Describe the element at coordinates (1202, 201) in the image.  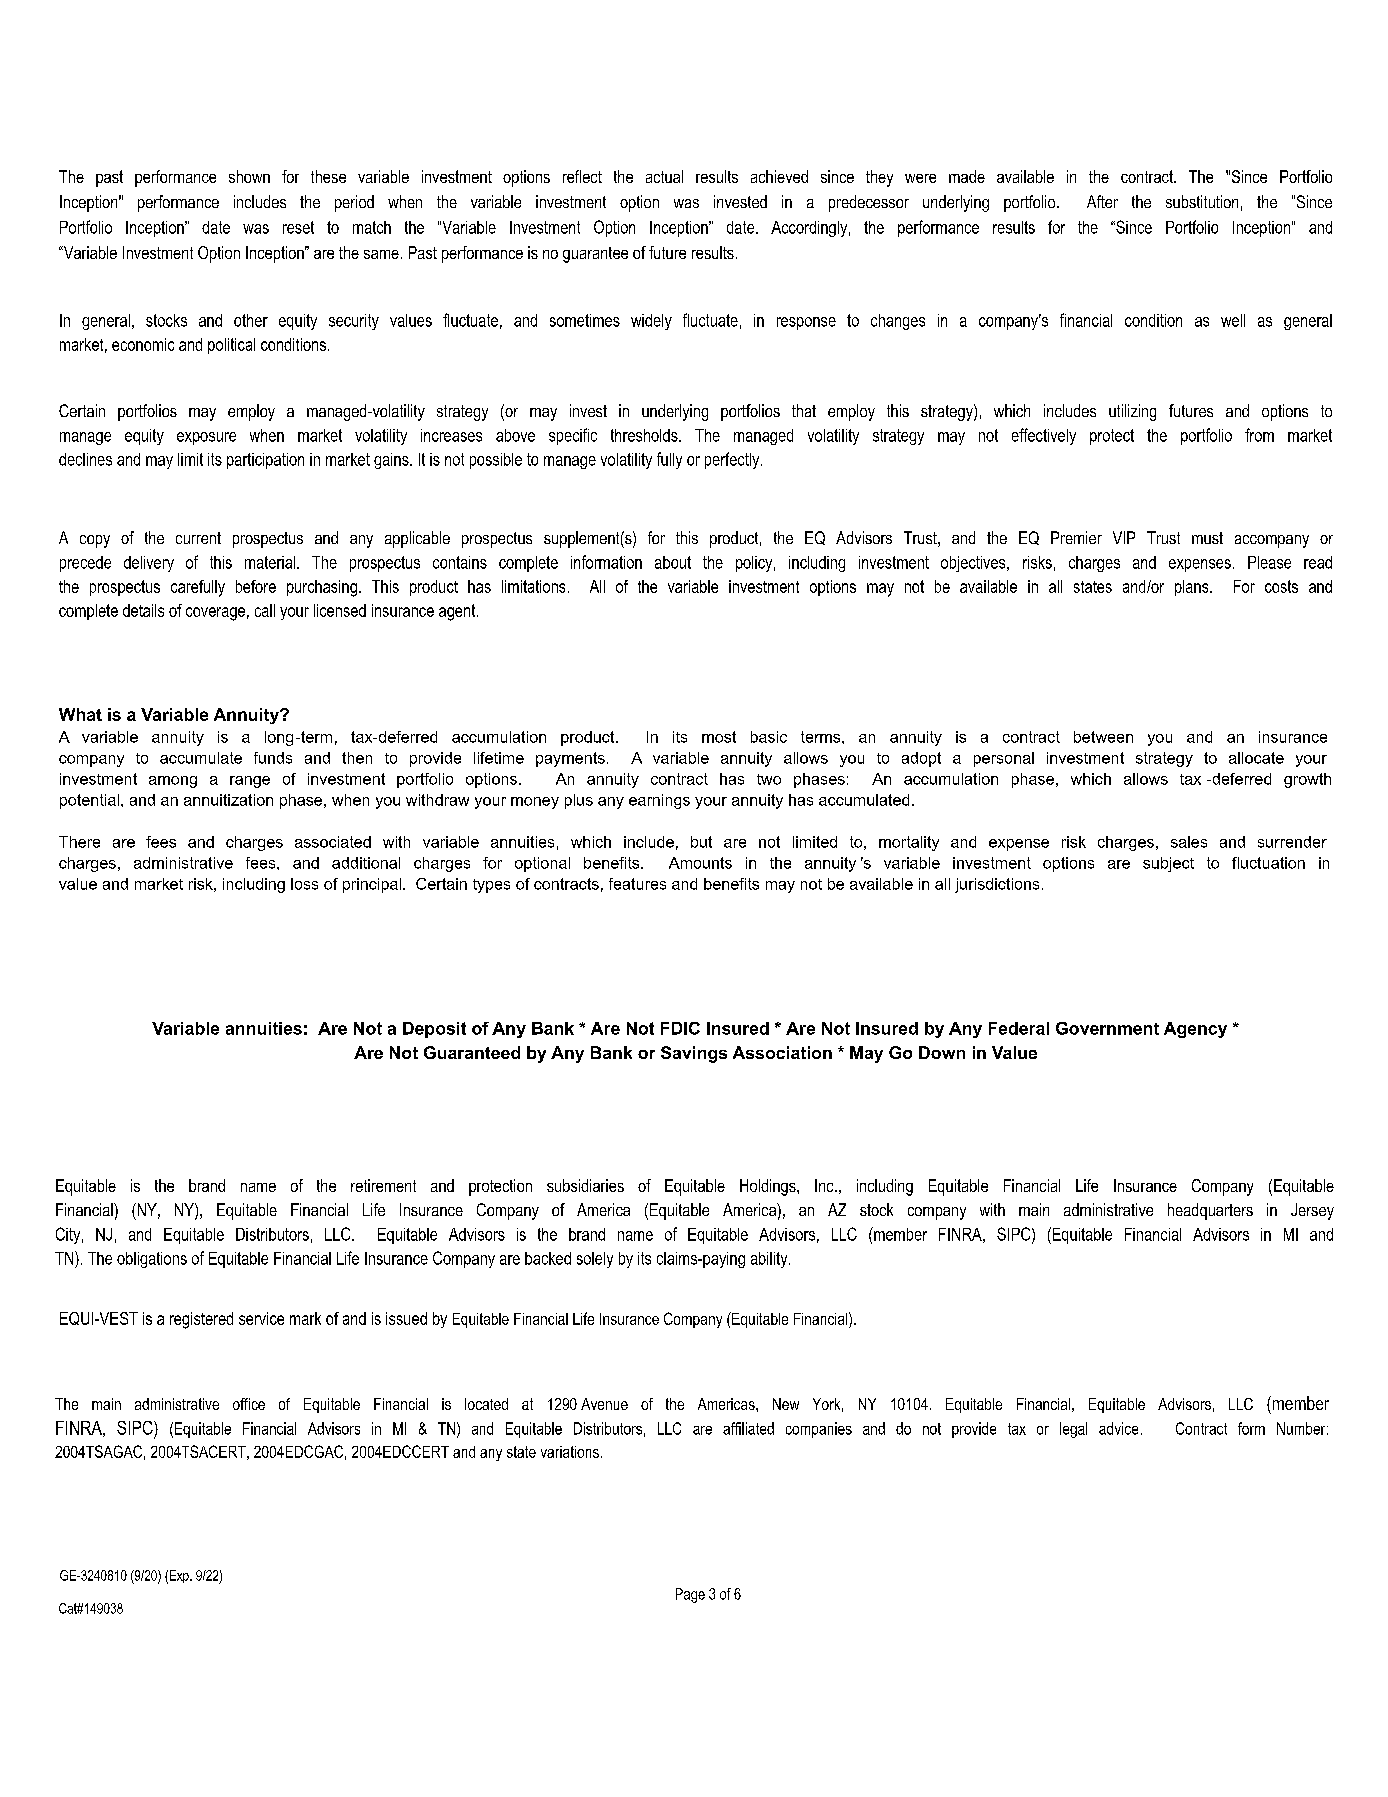
I see `substitution` at that location.
